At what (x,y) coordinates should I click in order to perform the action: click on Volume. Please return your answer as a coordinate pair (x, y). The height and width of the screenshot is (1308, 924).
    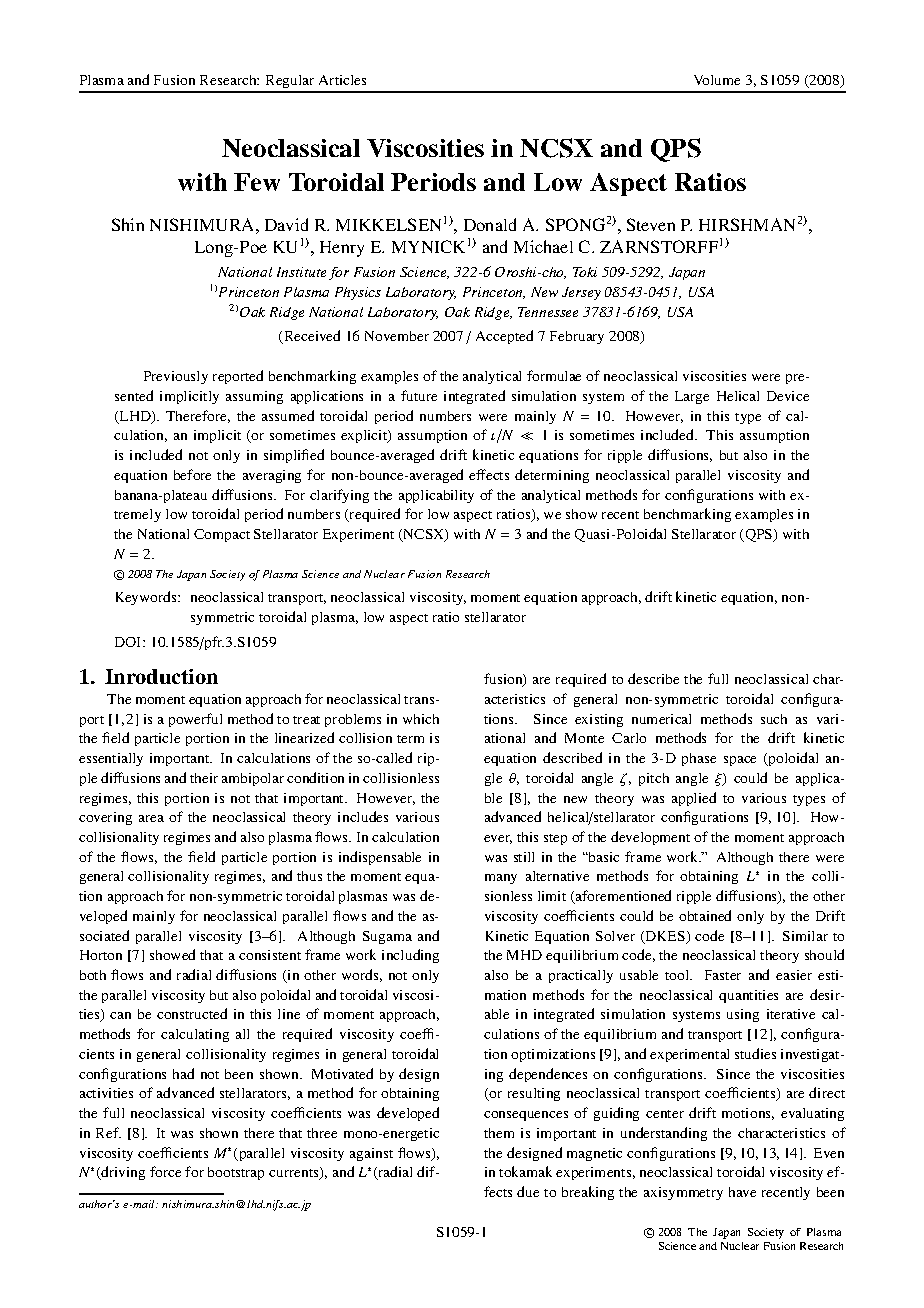
    Looking at the image, I should click on (717, 80).
